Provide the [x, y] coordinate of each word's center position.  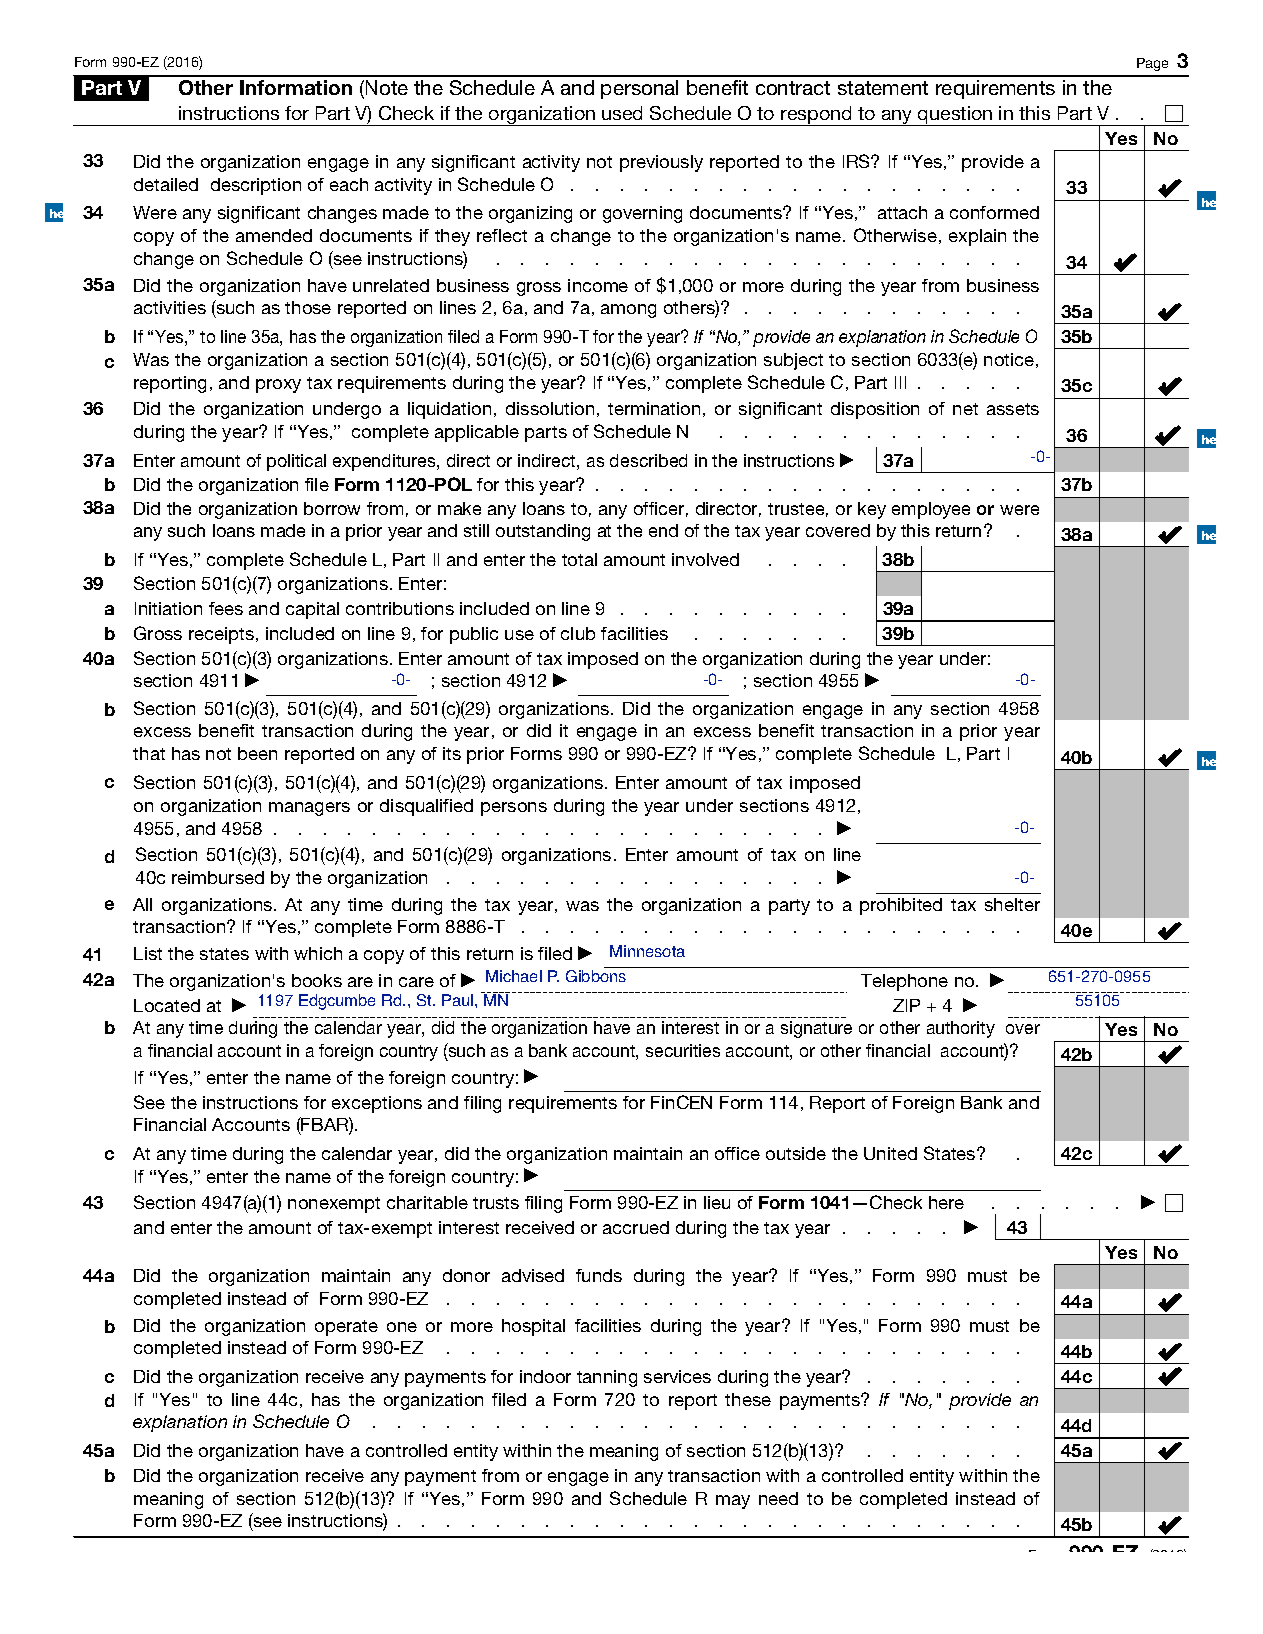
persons [514, 809]
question [955, 116]
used [622, 113]
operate [346, 1328]
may [733, 1502]
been [257, 753]
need [778, 1498]
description [256, 186]
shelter [1012, 904]
